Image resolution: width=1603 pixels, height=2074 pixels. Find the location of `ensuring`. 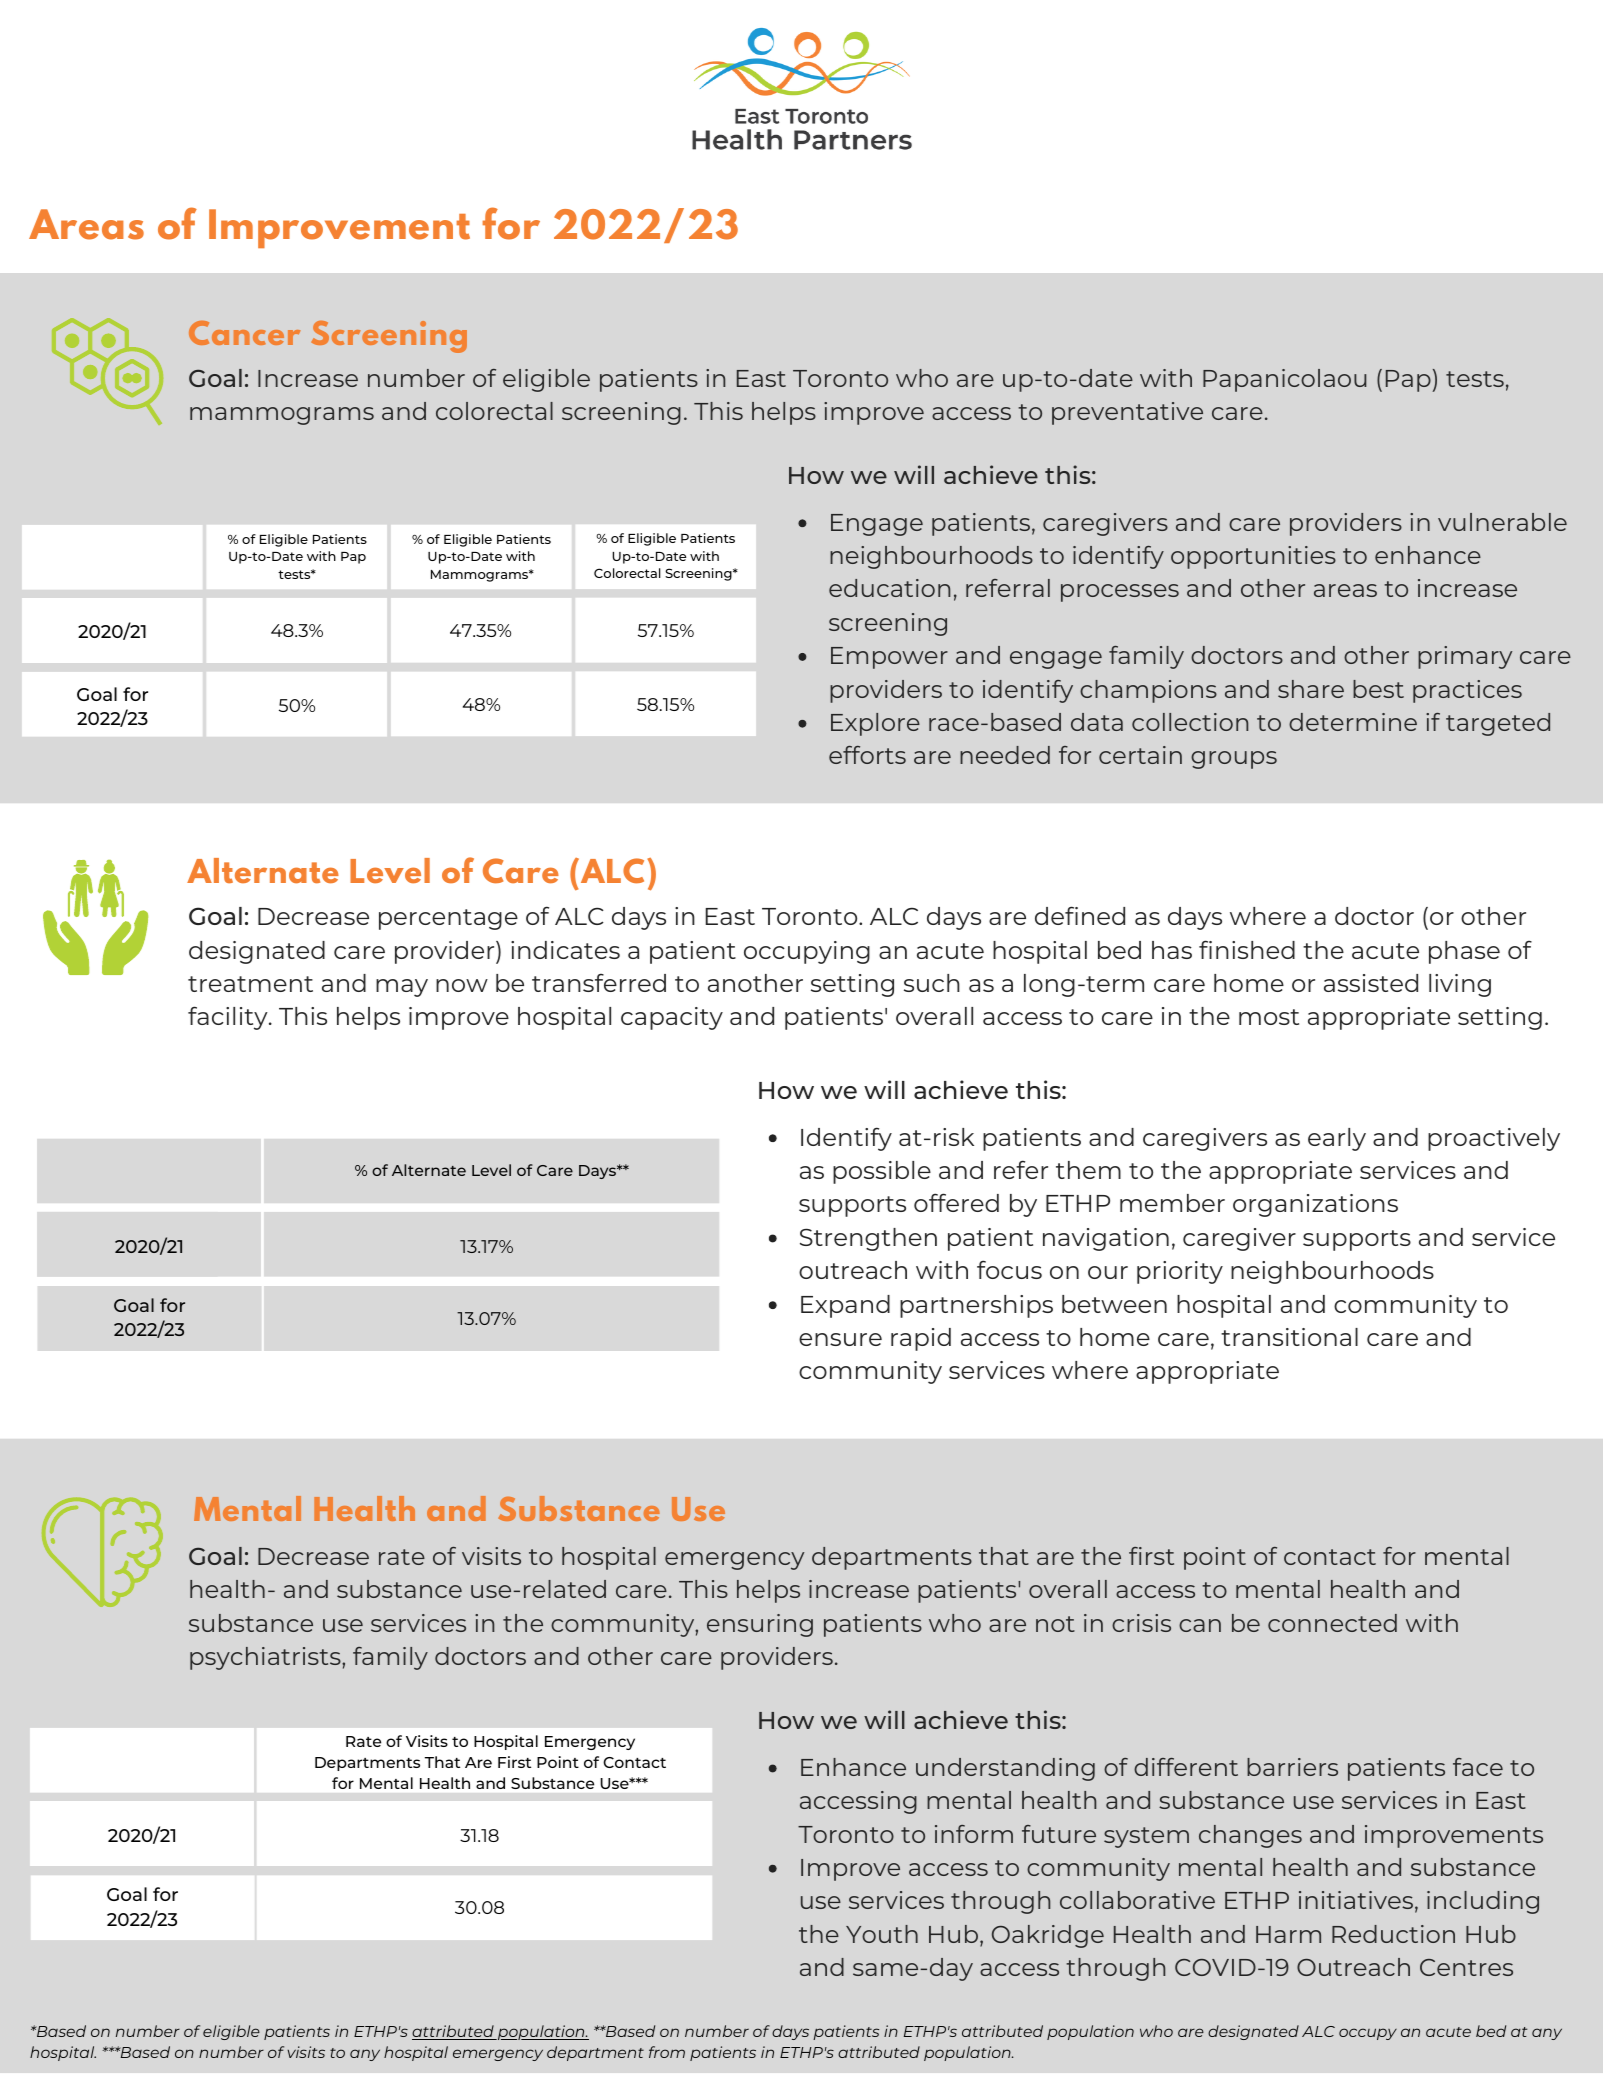

ensuring is located at coordinates (760, 1625).
